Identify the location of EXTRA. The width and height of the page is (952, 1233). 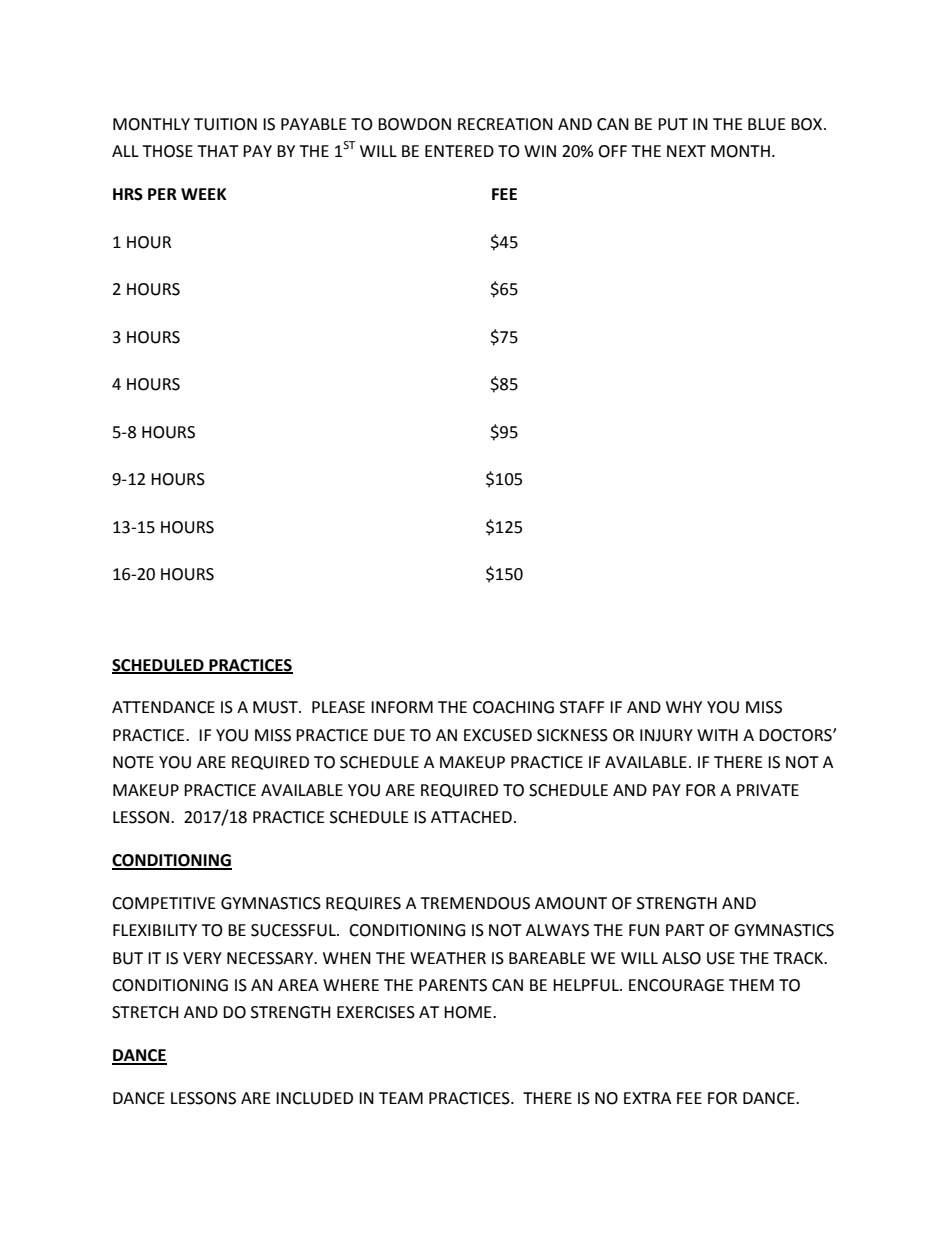
(647, 1098).
